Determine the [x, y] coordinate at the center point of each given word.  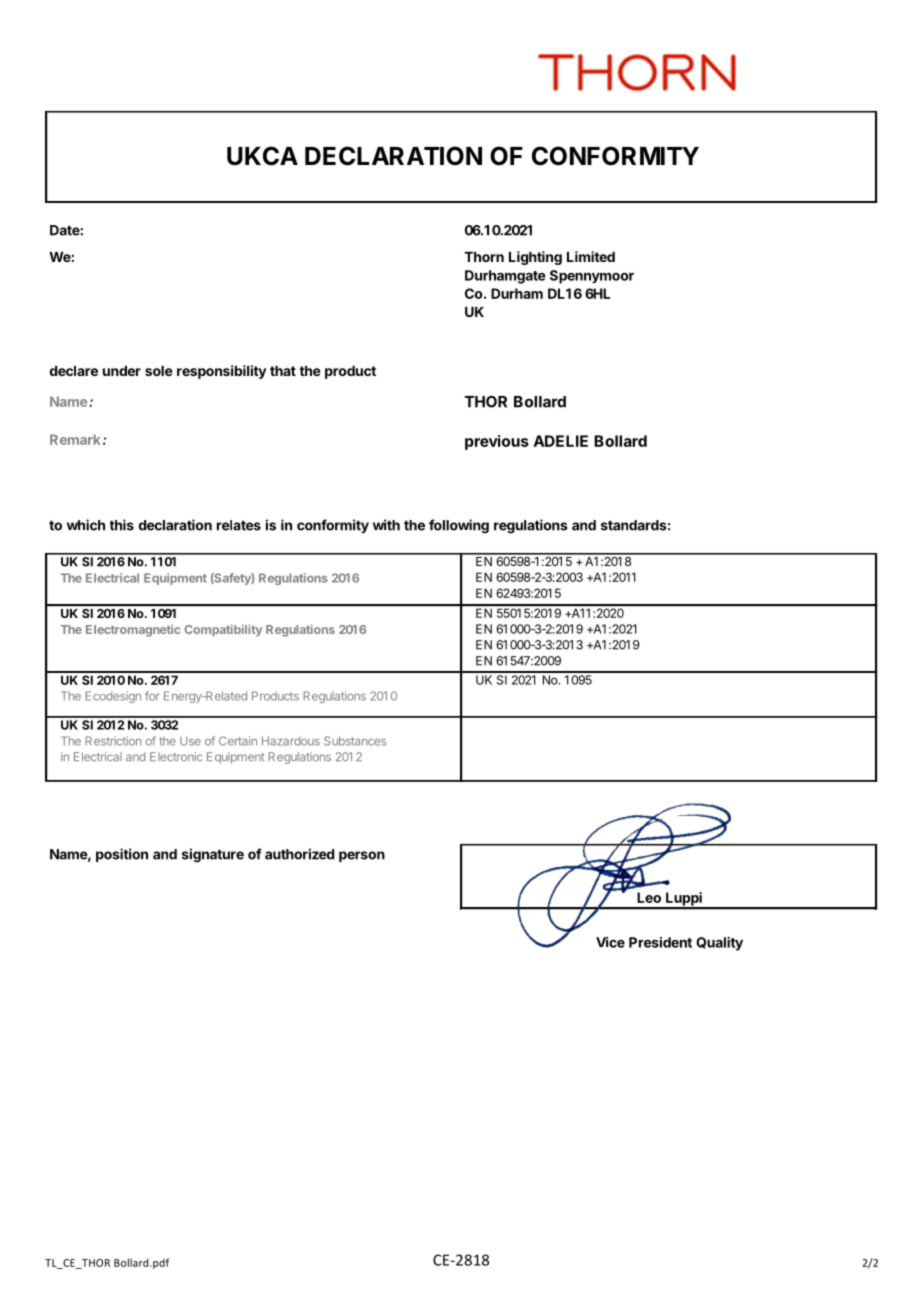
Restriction [113, 741]
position [122, 855]
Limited [591, 256]
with [386, 525]
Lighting [535, 258]
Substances [355, 741]
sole [159, 371]
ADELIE [561, 441]
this [122, 525]
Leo [649, 897]
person [362, 856]
